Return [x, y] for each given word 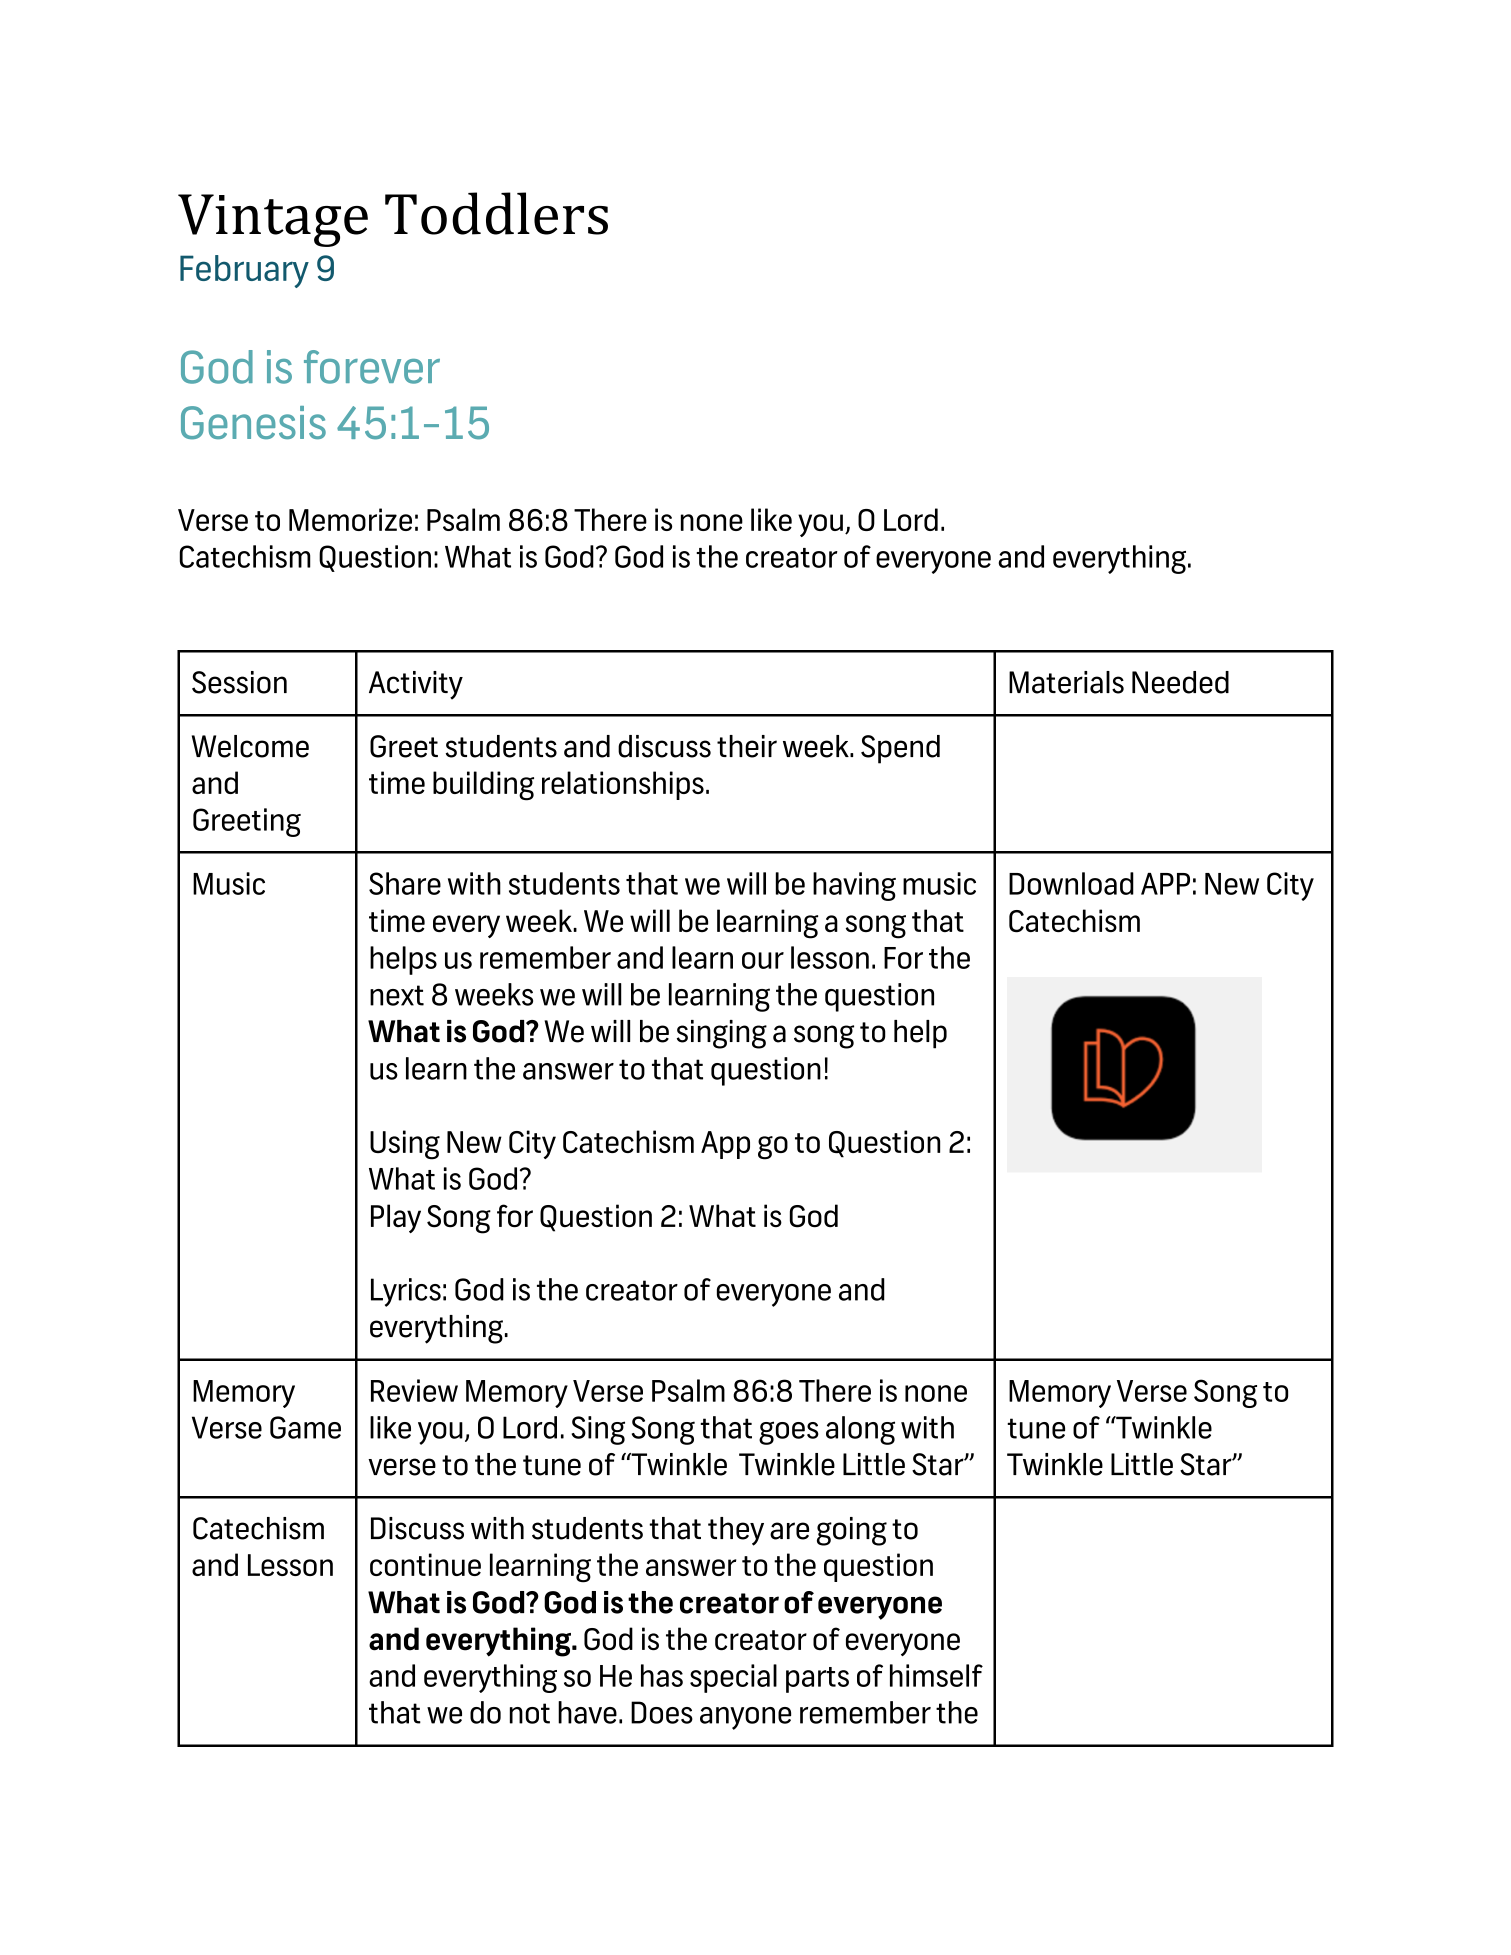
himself [936, 1675]
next [397, 995]
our [763, 960]
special [733, 1678]
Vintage [273, 220]
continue [425, 1564]
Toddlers [496, 213]
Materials [1066, 682]
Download [1071, 883]
